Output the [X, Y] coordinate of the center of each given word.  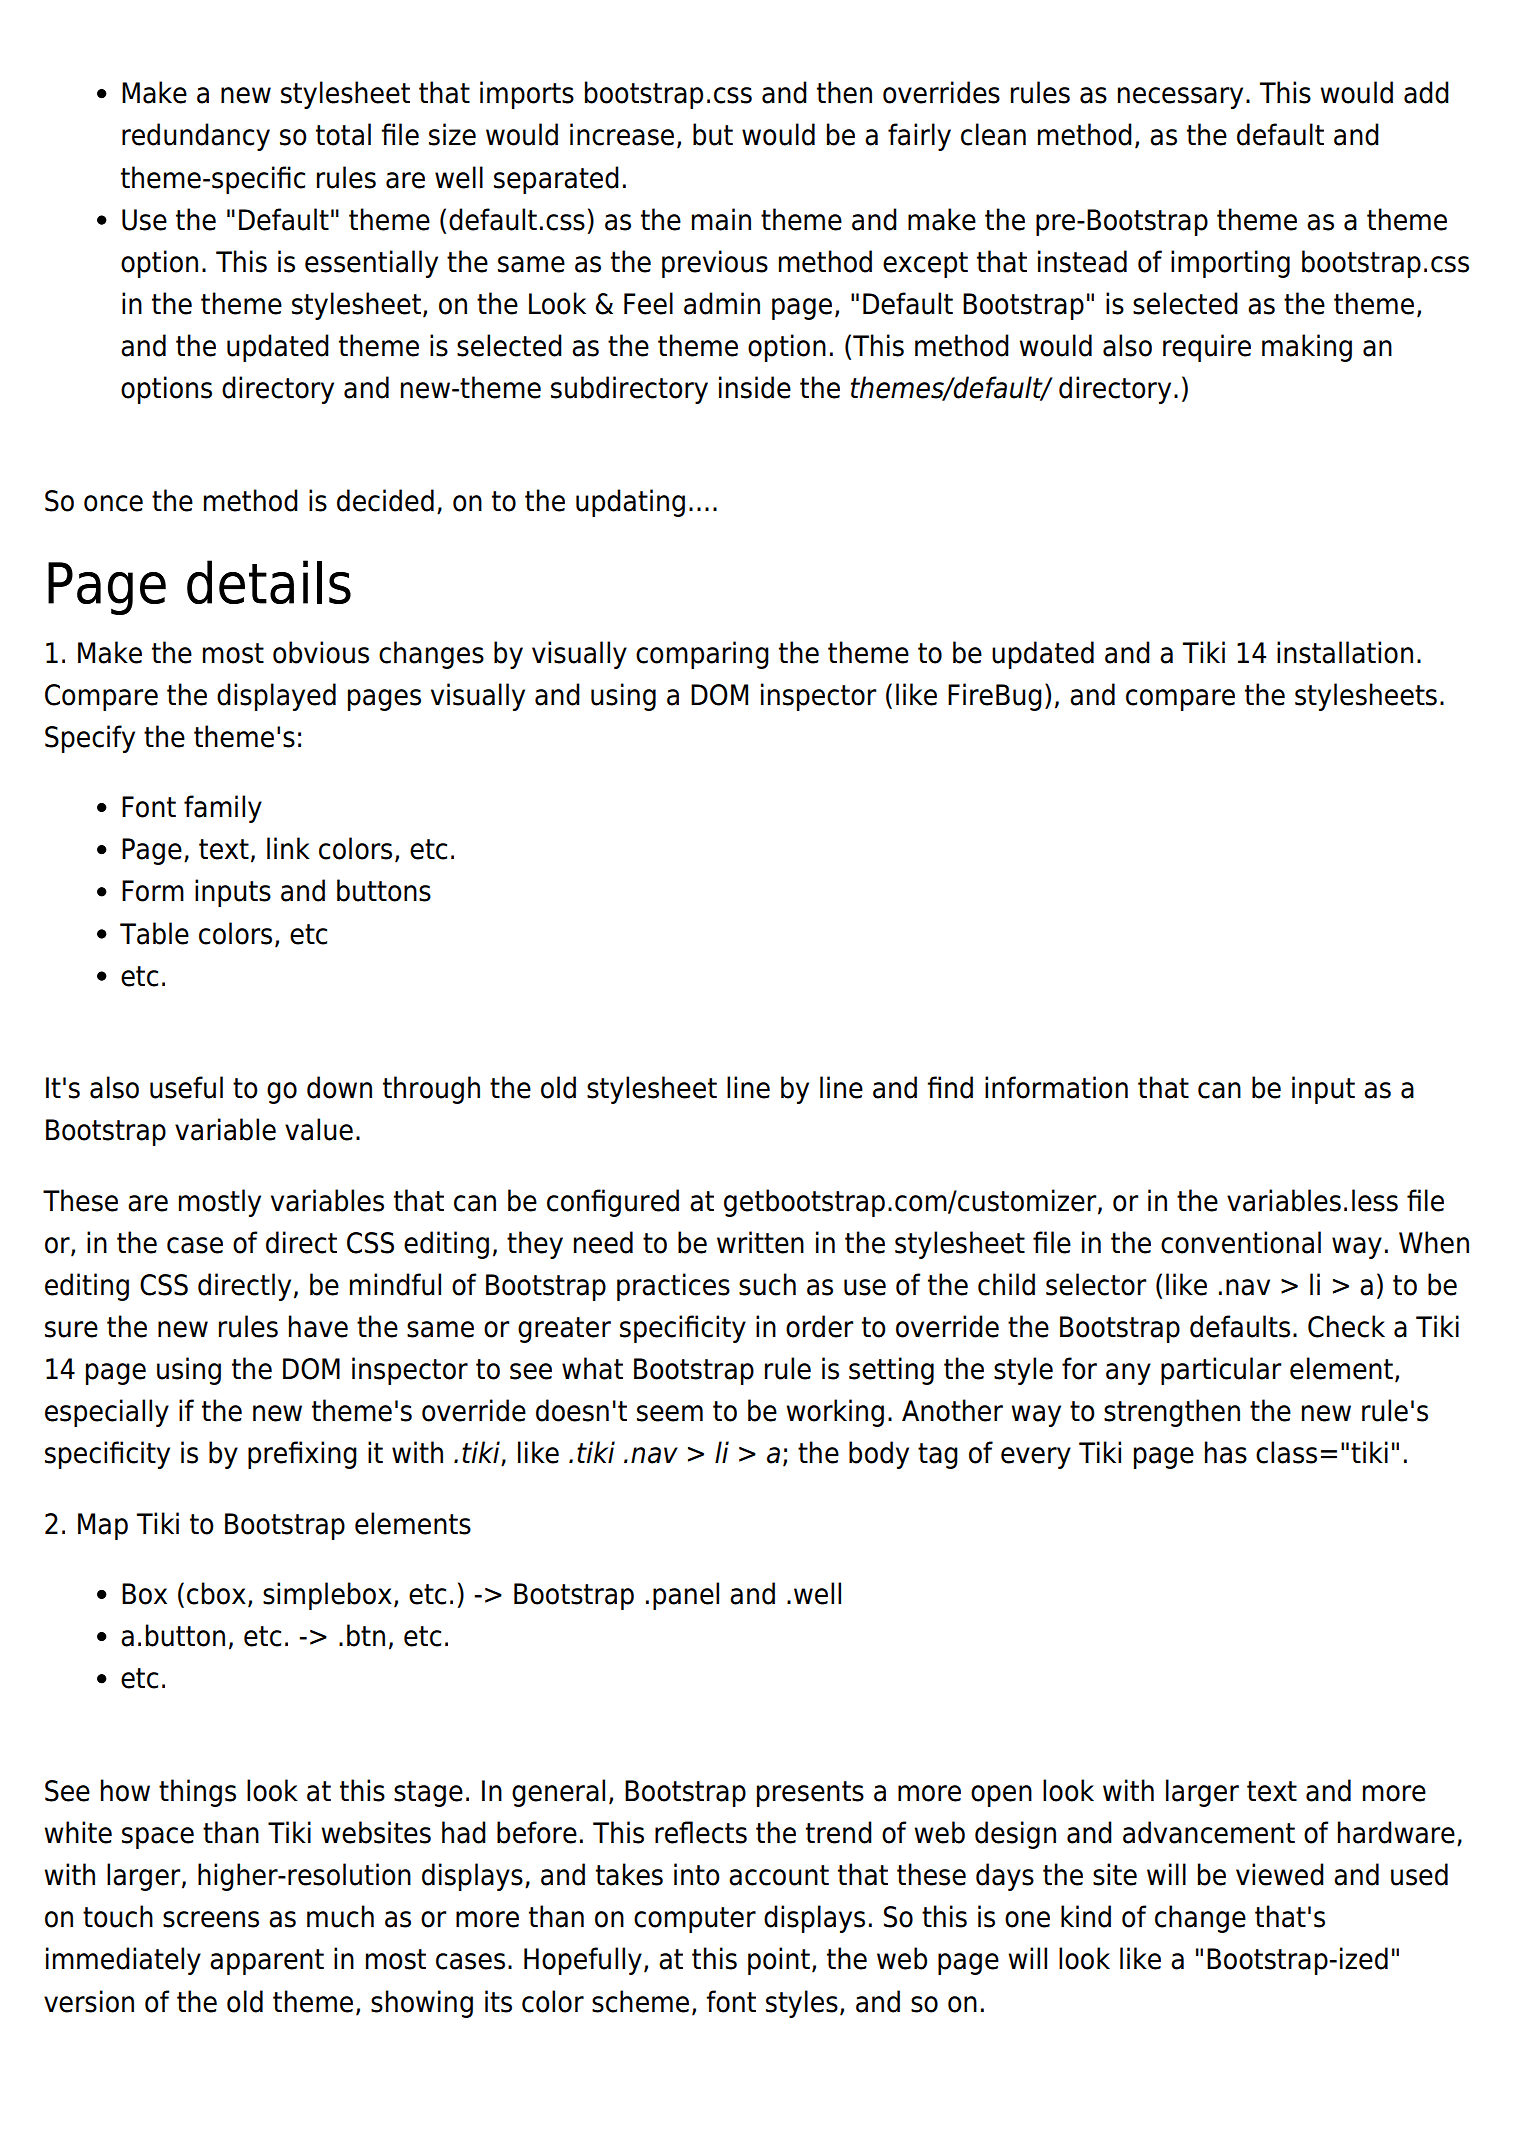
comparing [702, 655]
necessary [1180, 98]
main [721, 219]
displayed [276, 697]
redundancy [196, 137]
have [318, 1326]
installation [1345, 652]
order [819, 1326]
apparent [267, 1962]
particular [1221, 1371]
